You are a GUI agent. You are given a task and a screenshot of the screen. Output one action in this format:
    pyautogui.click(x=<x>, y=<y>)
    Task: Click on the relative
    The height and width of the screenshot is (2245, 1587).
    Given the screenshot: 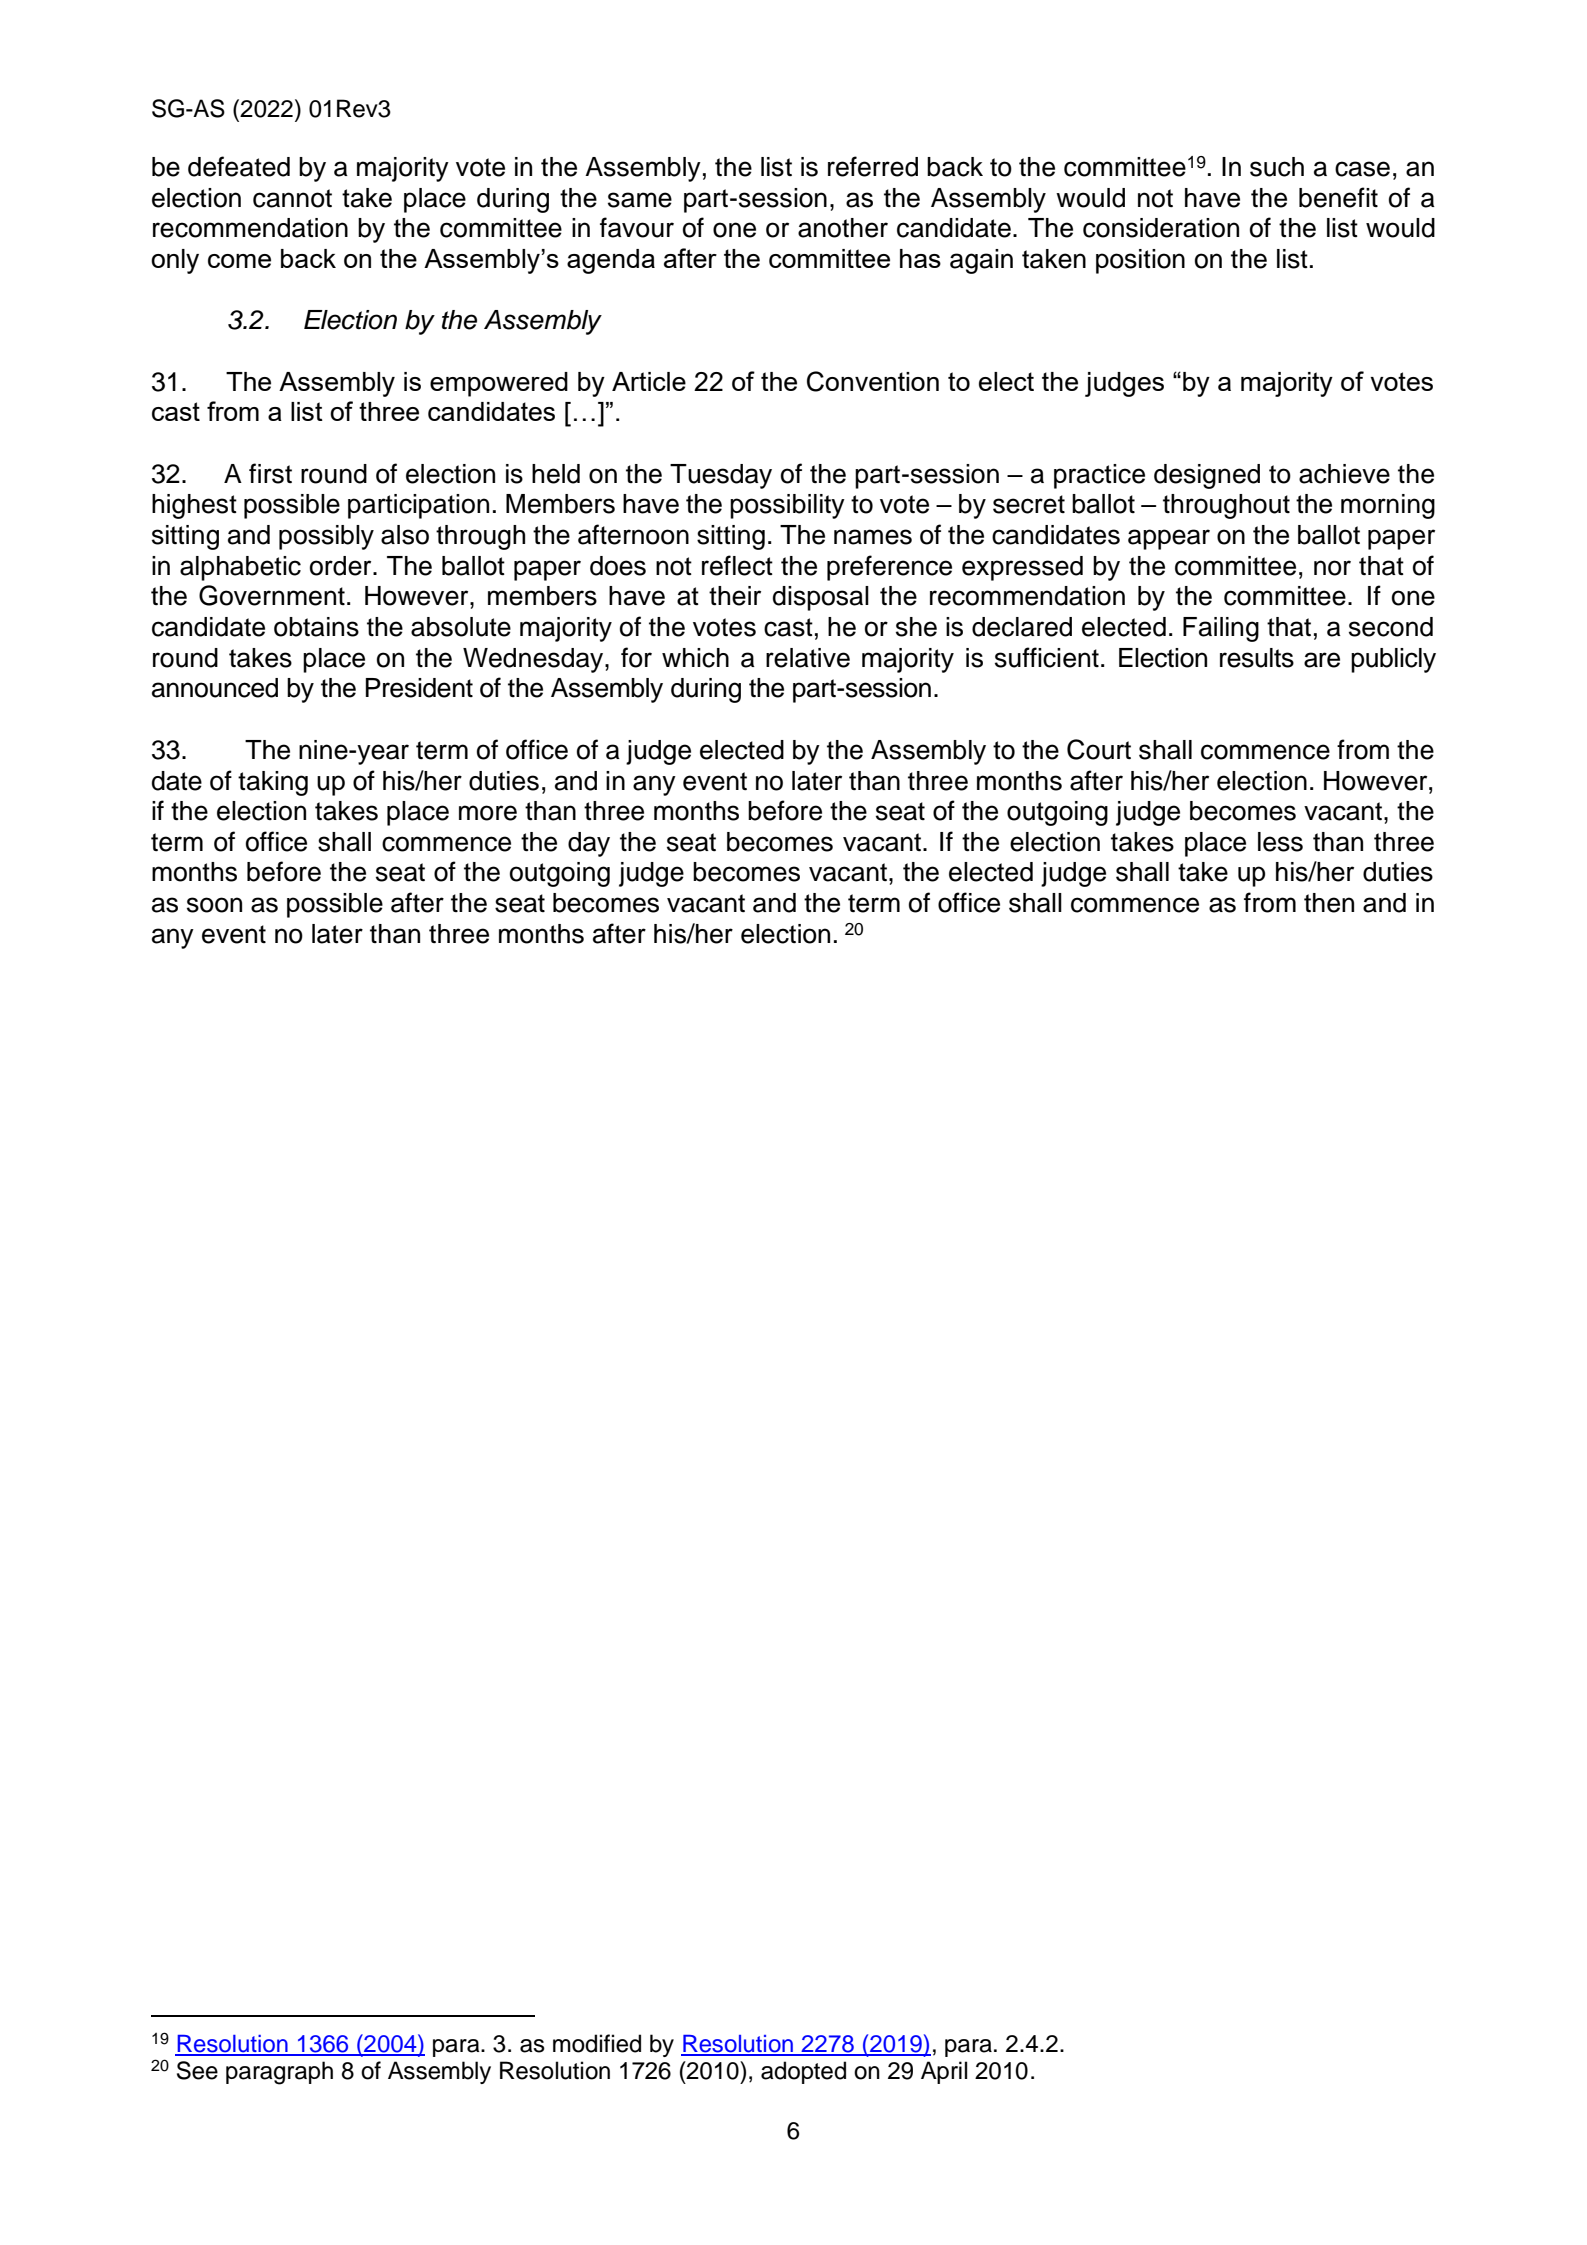 What is the action you would take?
    pyautogui.click(x=808, y=658)
